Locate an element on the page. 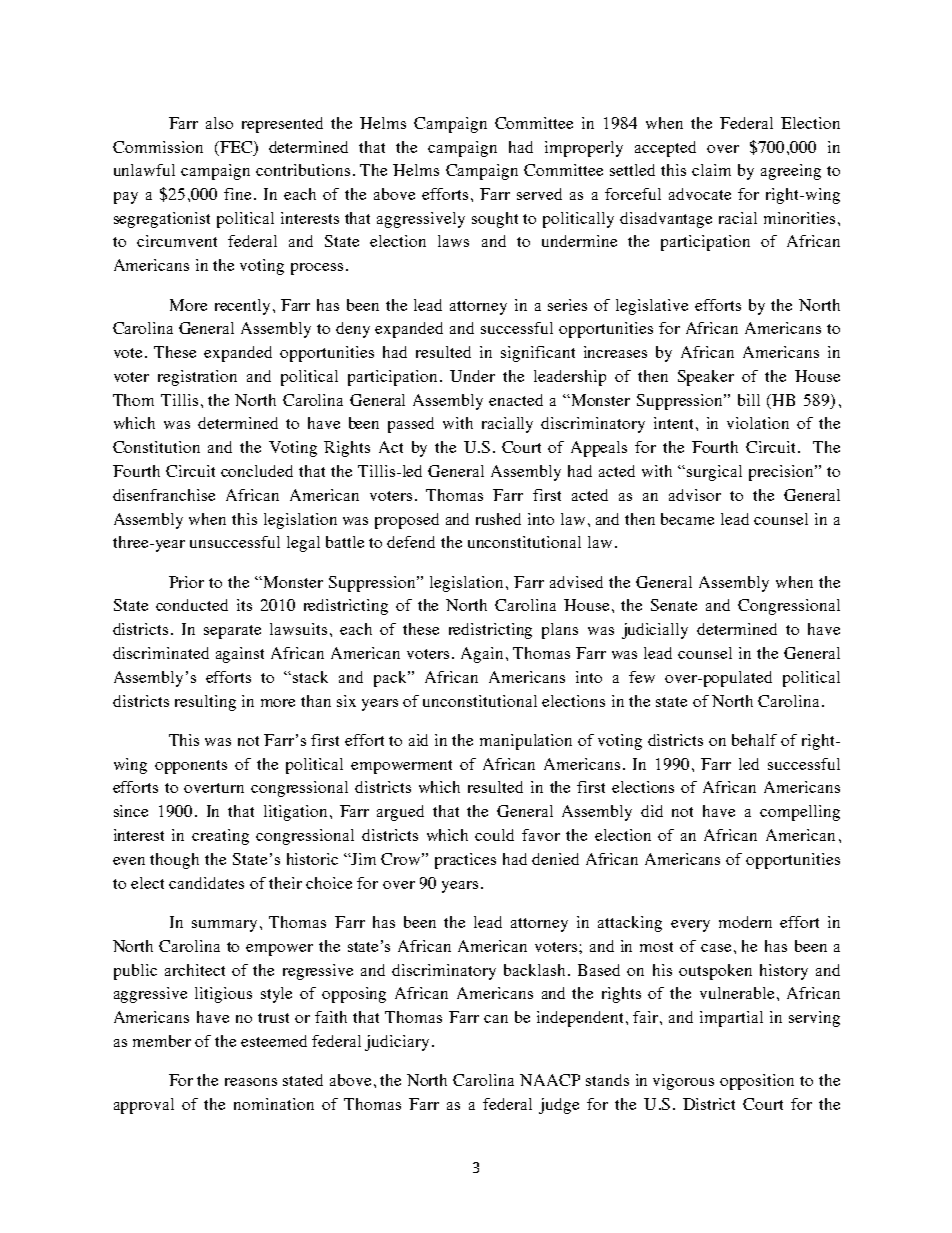 This image has width=952, height=1233. significant is located at coordinates (538, 354).
